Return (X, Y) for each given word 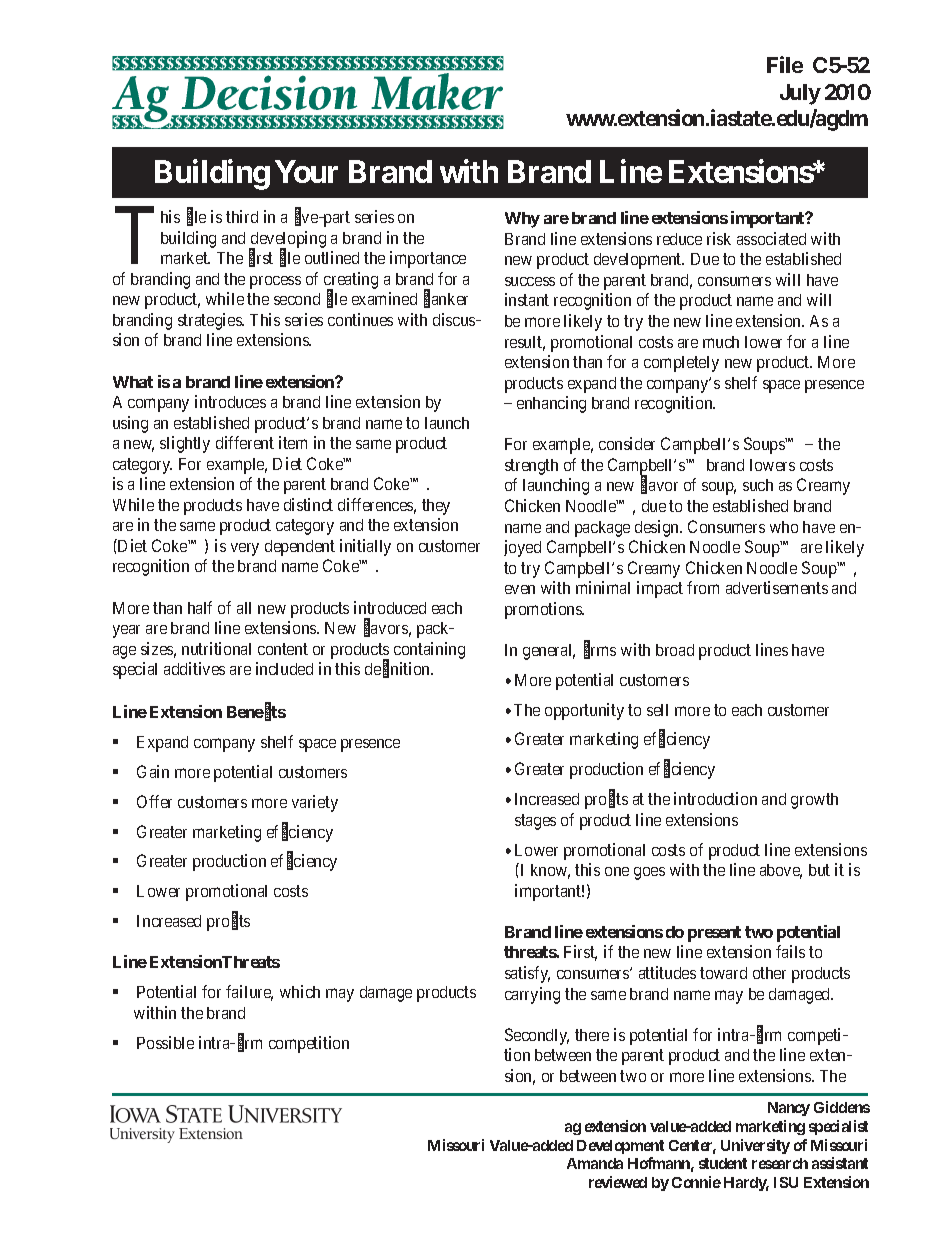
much (721, 342)
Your (306, 171)
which (300, 991)
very (245, 549)
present (714, 934)
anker (450, 299)
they (436, 507)
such (758, 485)
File (785, 64)
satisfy (527, 974)
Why (522, 220)
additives (194, 668)
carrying (532, 995)
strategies (211, 321)
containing (429, 650)
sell (657, 710)
